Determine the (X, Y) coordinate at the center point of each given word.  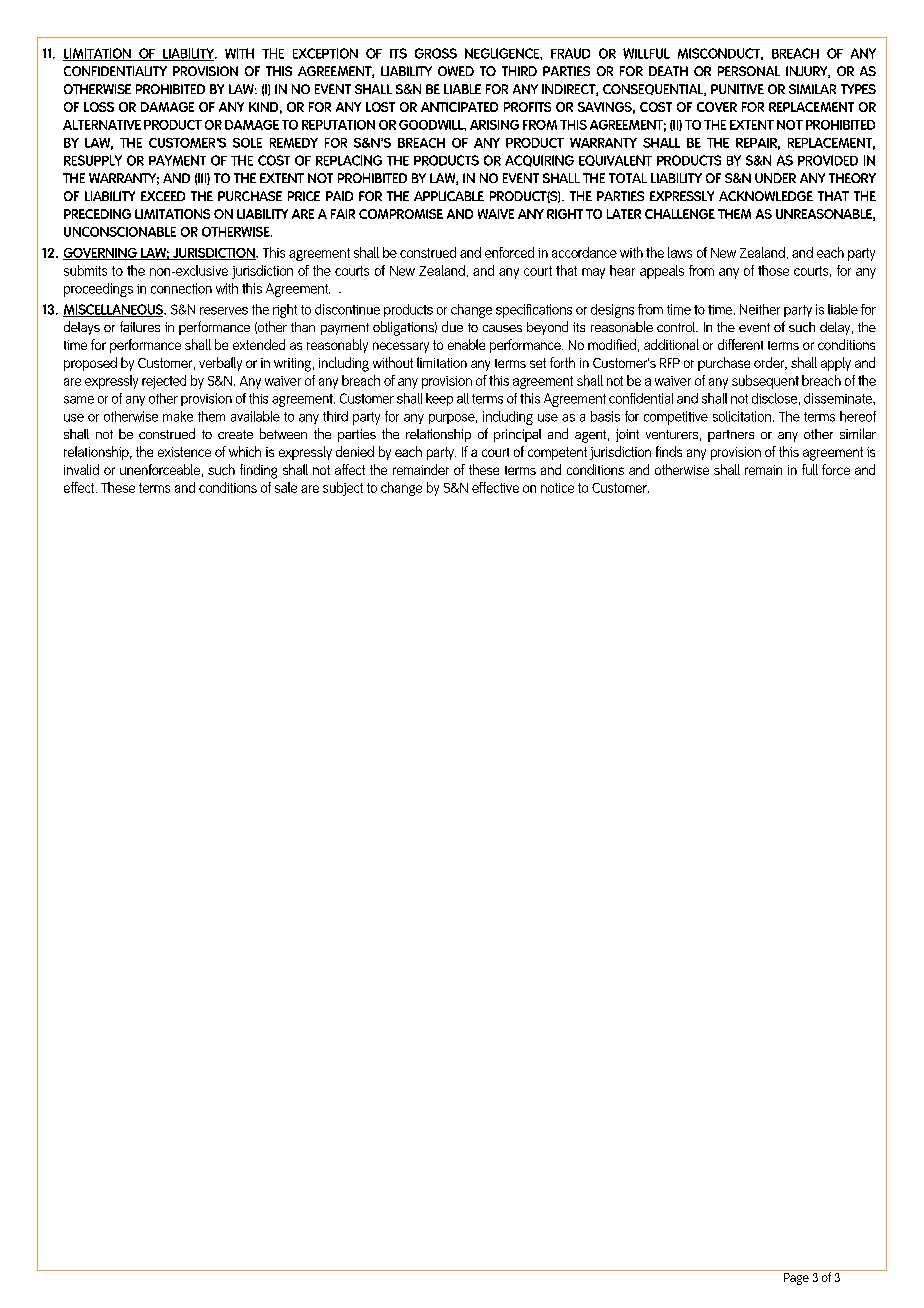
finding (258, 471)
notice (557, 488)
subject (343, 489)
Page (796, 1279)
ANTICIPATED (459, 107)
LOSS (99, 107)
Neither (760, 309)
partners (731, 436)
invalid (81, 469)
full (810, 469)
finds (669, 451)
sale (286, 487)
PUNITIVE (737, 89)
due (452, 326)
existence (184, 452)
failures (140, 326)
